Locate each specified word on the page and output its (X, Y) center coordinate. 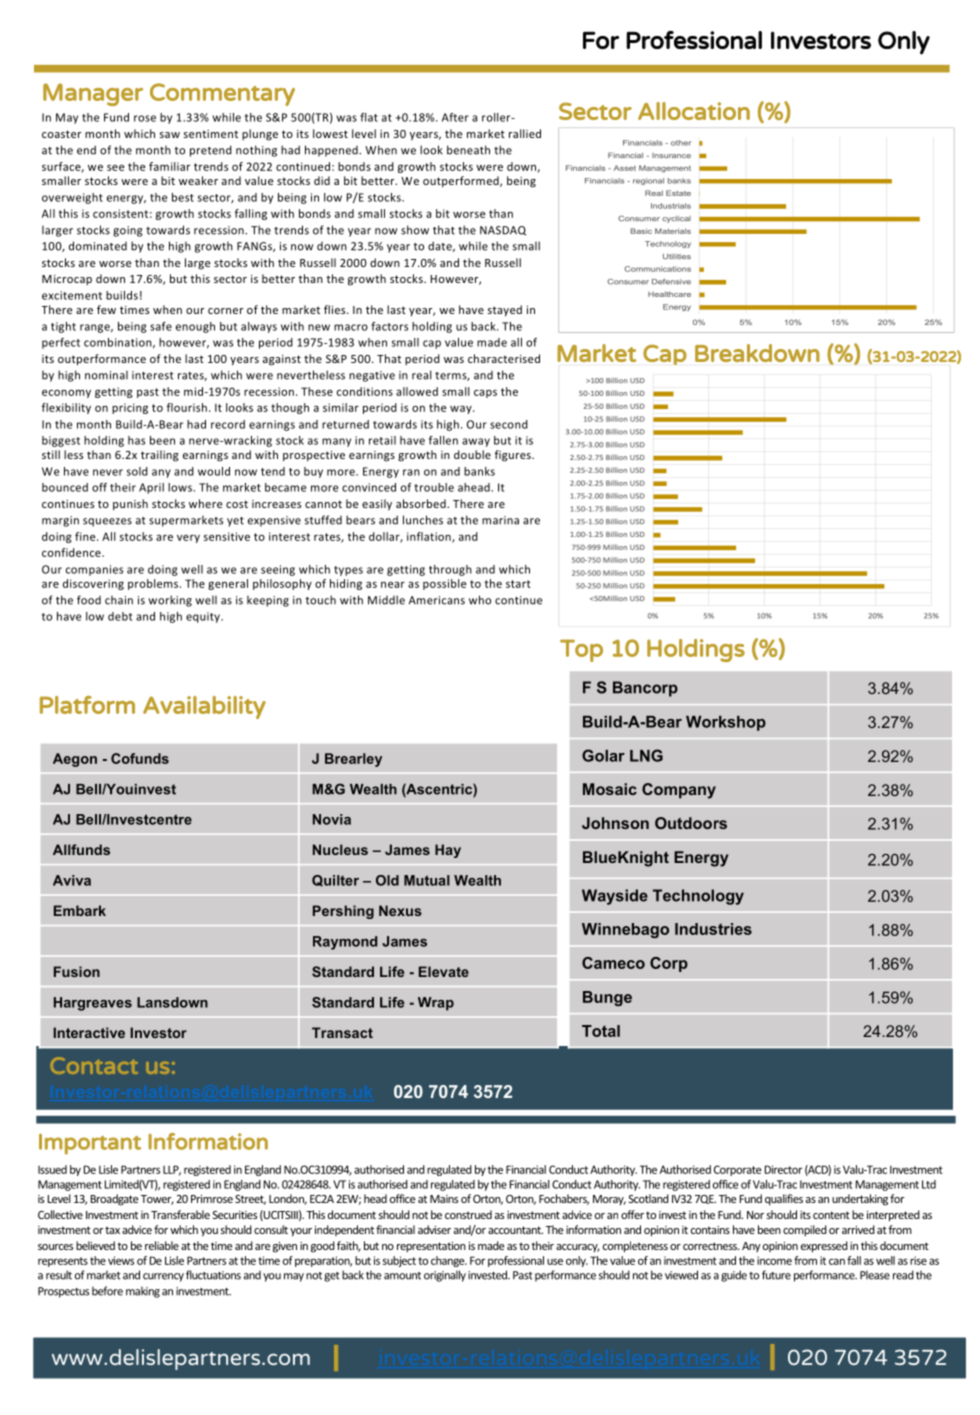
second (509, 424)
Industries (713, 929)
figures (513, 456)
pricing (130, 408)
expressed (824, 1247)
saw (170, 135)
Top (581, 650)
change (449, 1261)
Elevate (444, 971)
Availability (204, 707)
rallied (525, 133)
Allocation (694, 111)
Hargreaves (93, 1004)
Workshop (726, 723)
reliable (162, 1245)
